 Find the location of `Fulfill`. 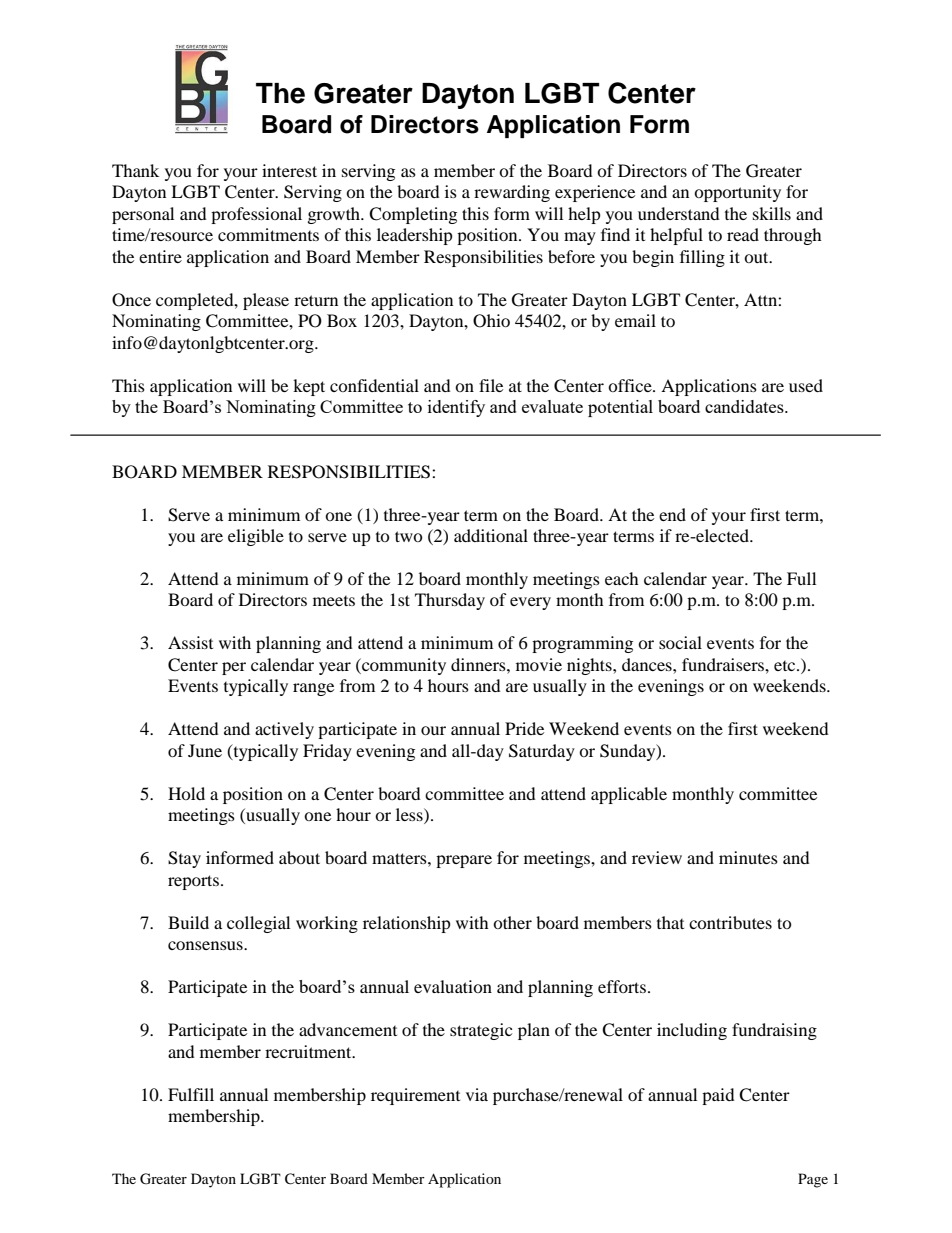

Fulfill is located at coordinates (191, 1094).
